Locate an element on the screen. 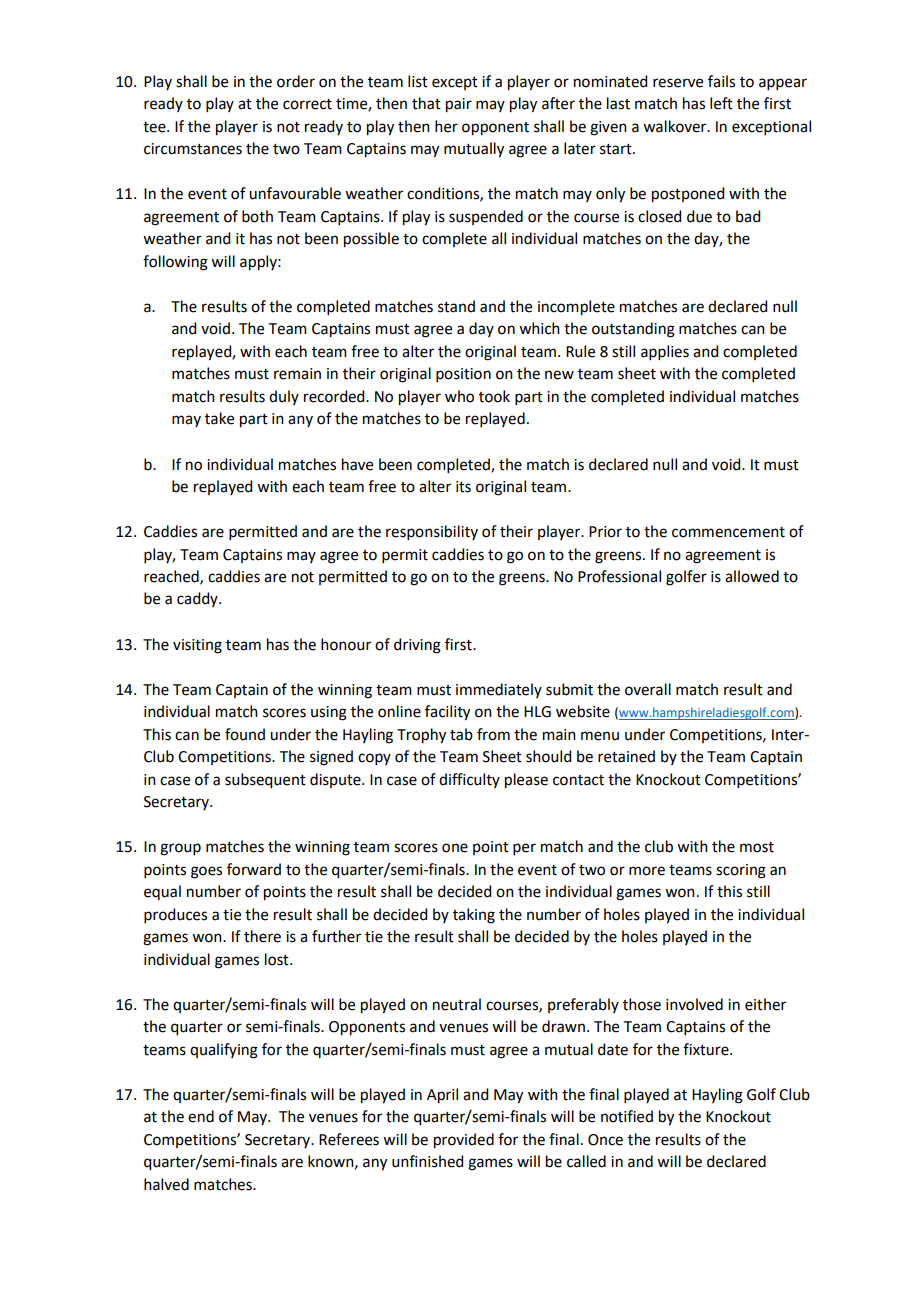  take is located at coordinates (219, 418).
